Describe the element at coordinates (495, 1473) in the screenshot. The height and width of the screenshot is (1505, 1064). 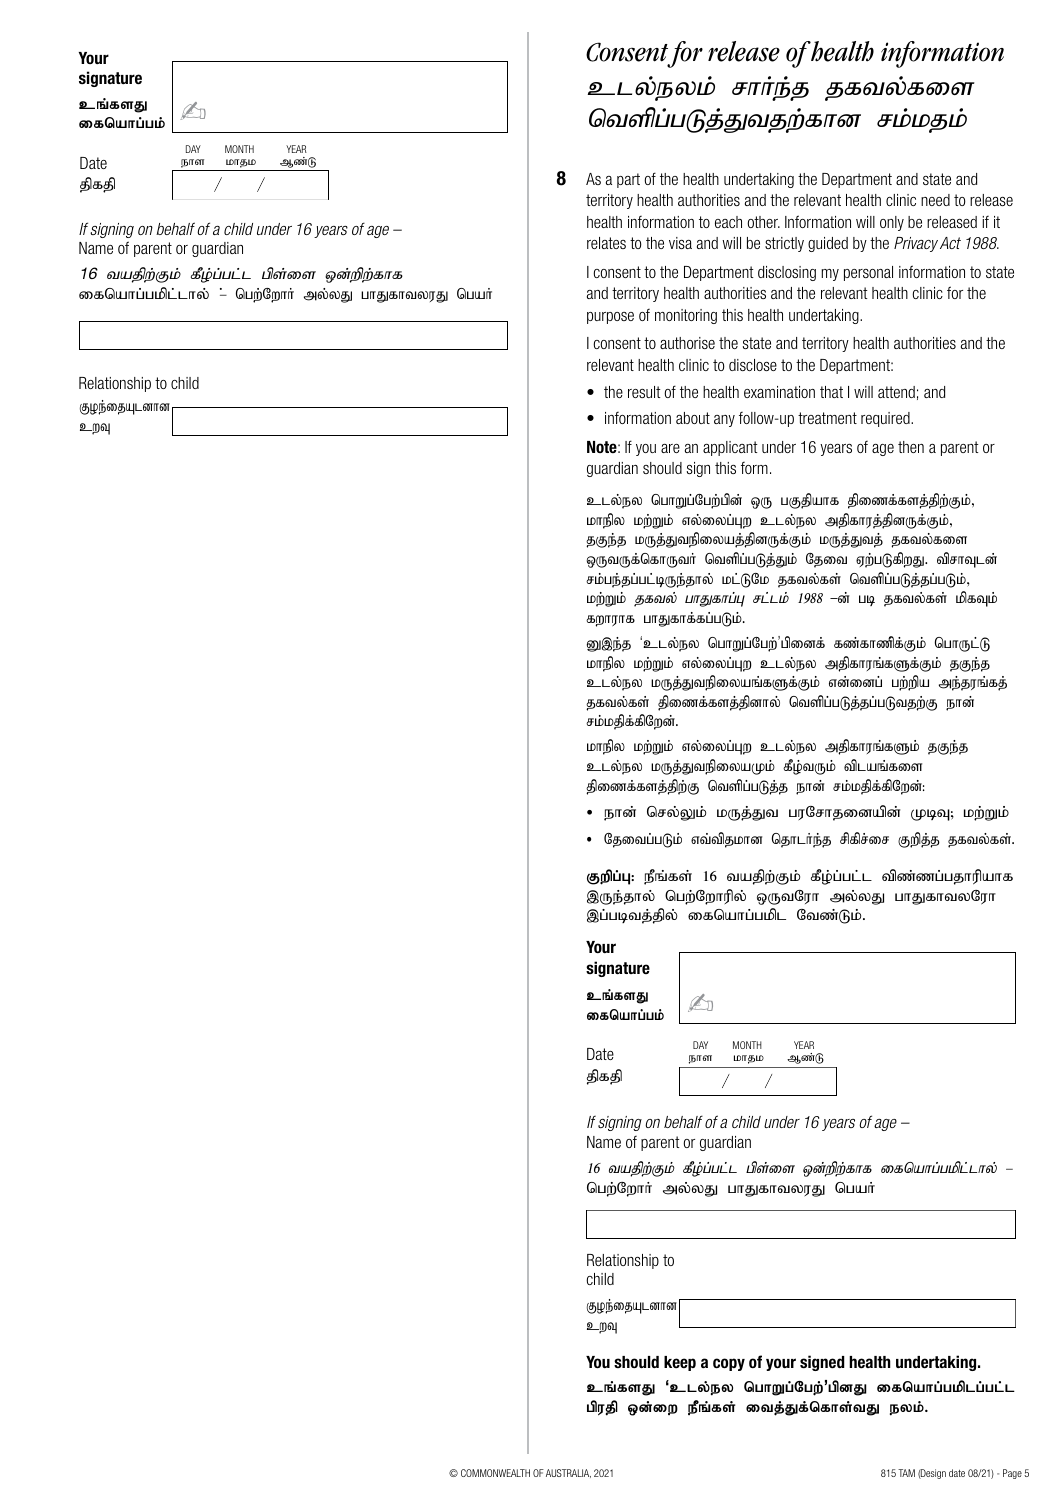
I see `COMMONWEALTH` at that location.
